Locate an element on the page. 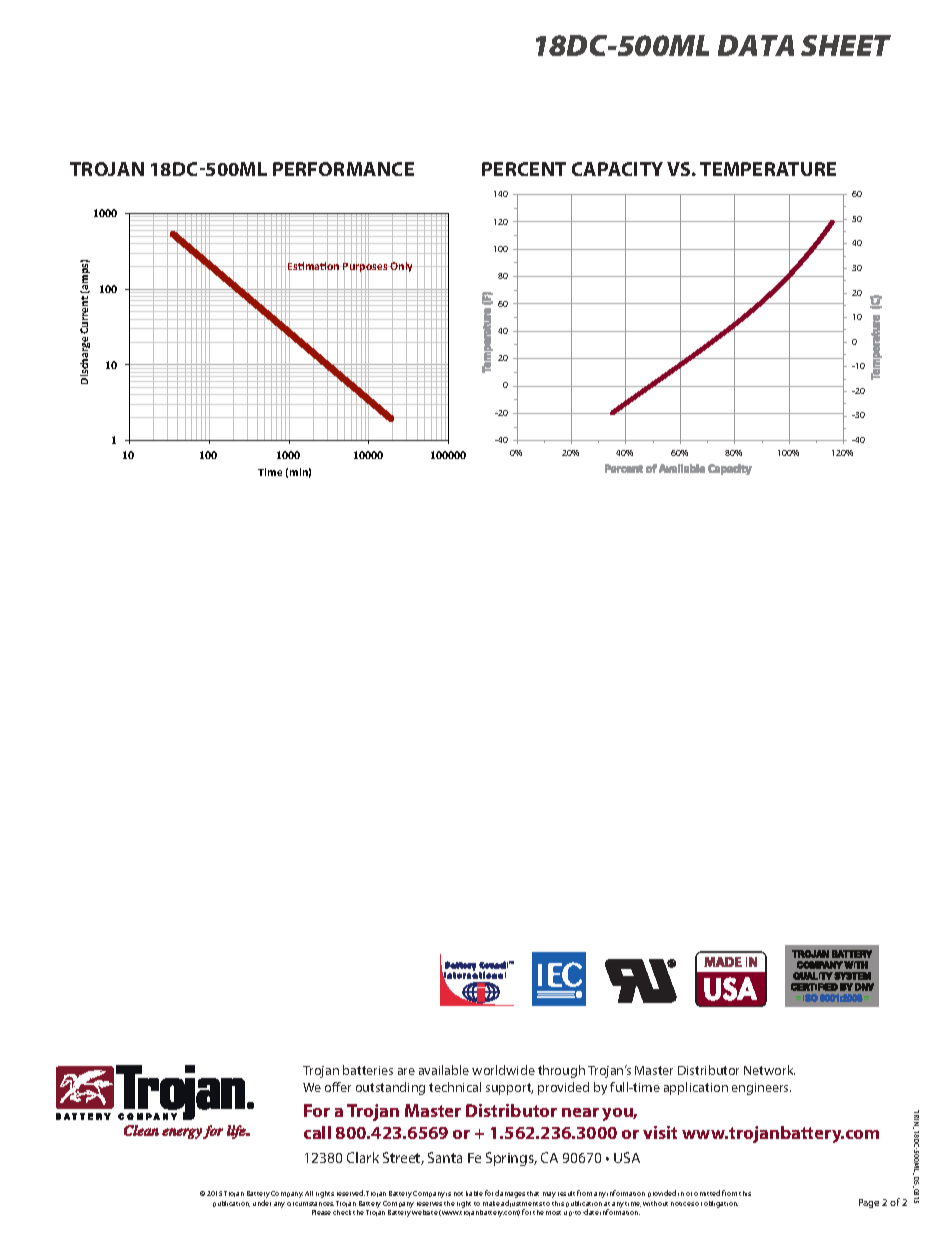  PERCENT is located at coordinates (524, 169).
